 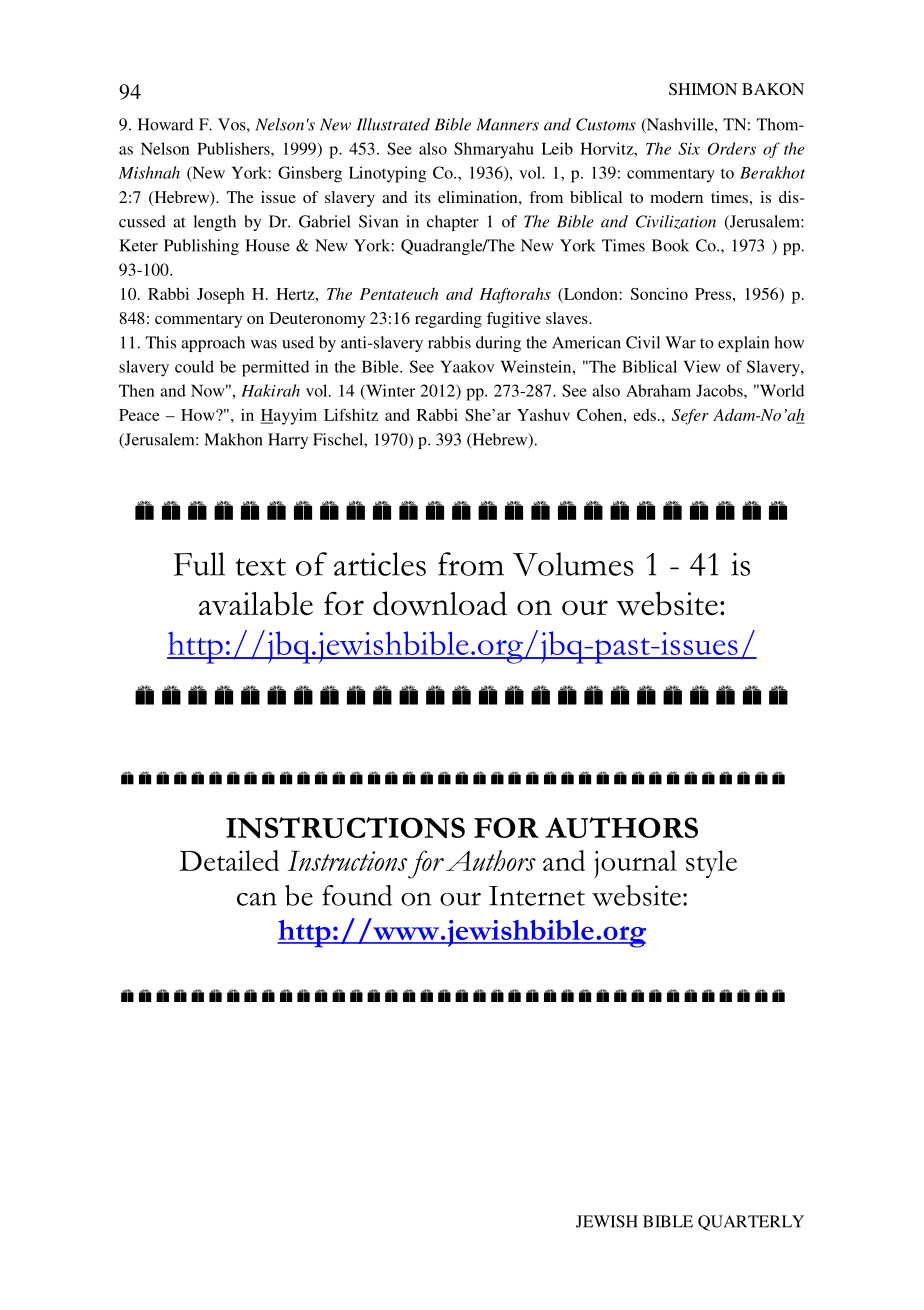 What do you see at coordinates (256, 603) in the screenshot?
I see `available` at bounding box center [256, 603].
